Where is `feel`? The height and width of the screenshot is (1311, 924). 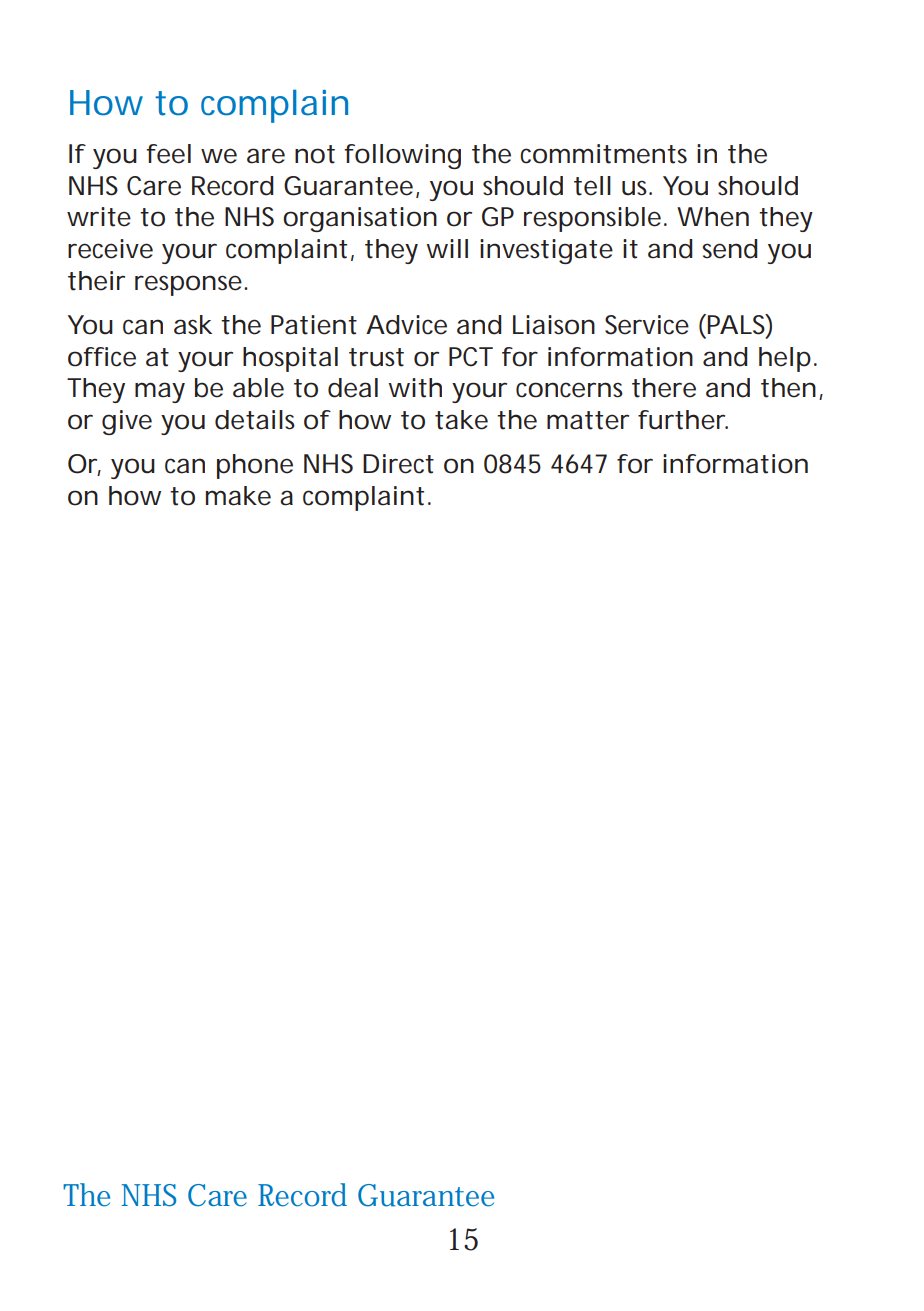
feel is located at coordinates (168, 154).
